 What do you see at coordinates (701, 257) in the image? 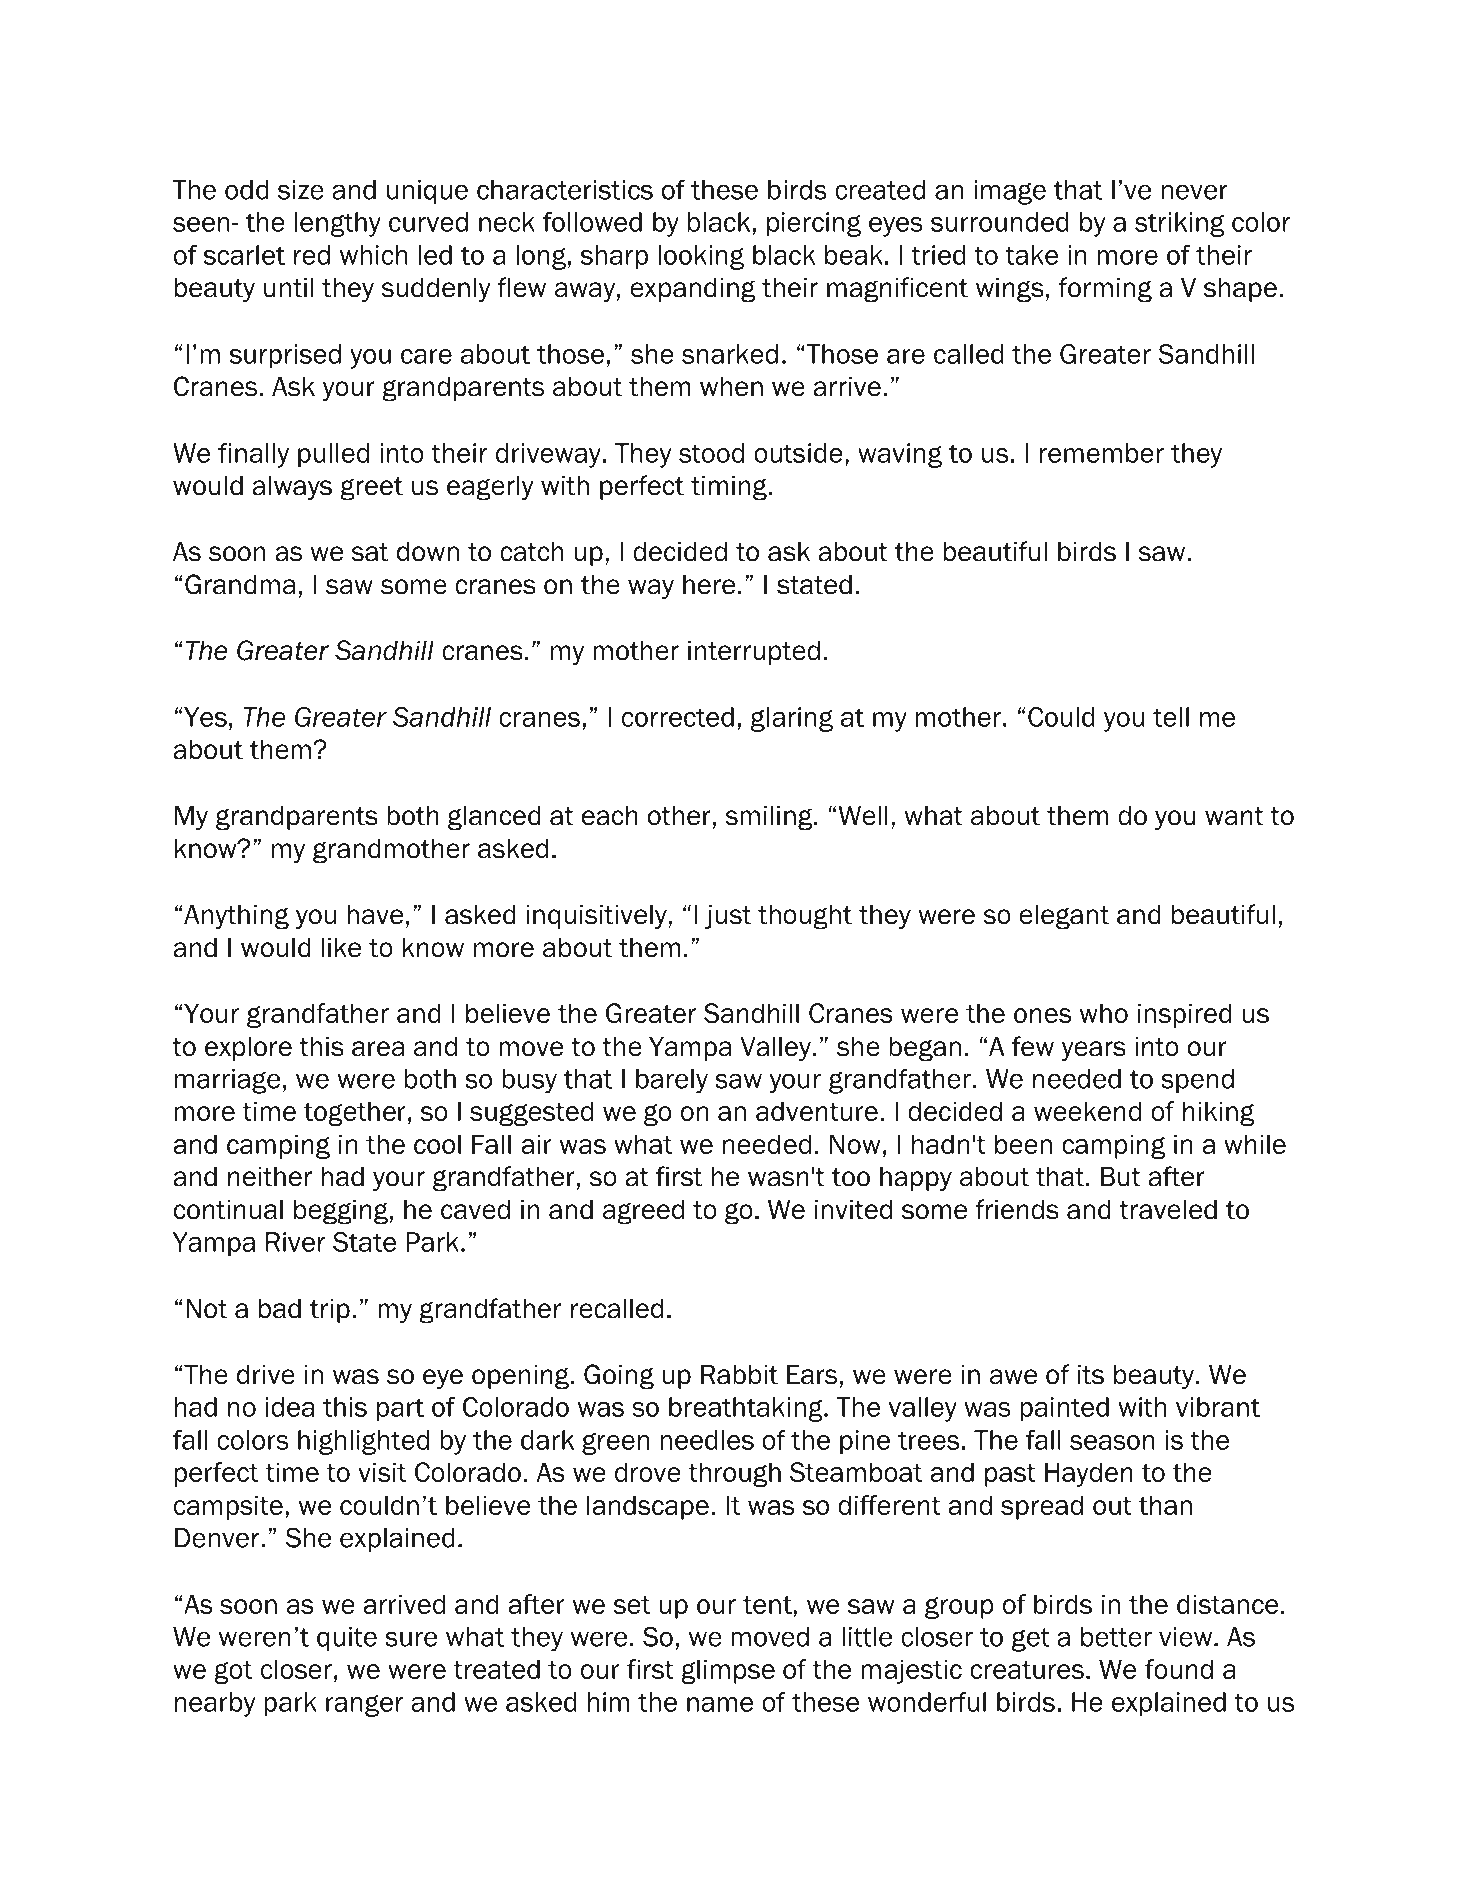
I see `looking` at bounding box center [701, 257].
